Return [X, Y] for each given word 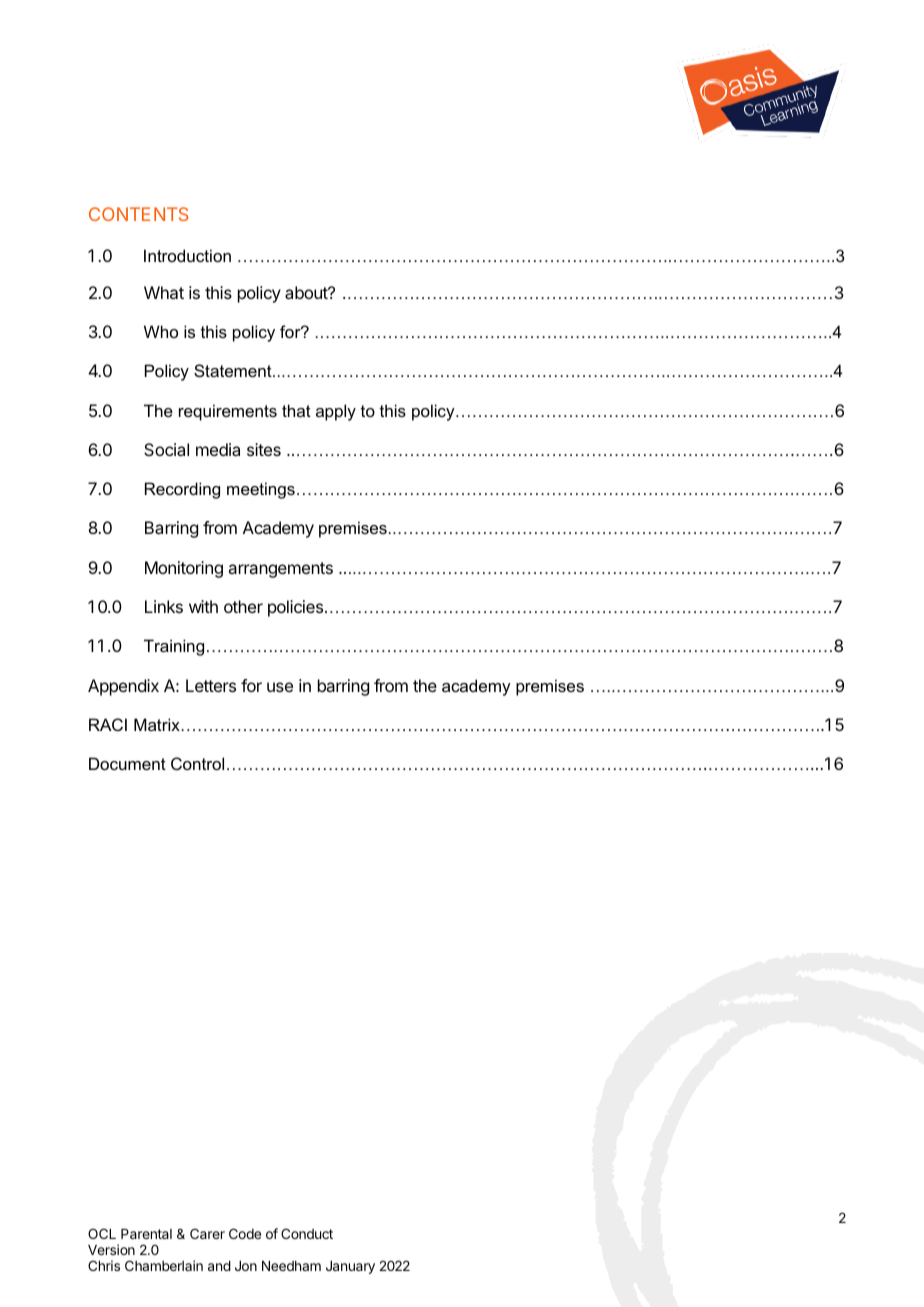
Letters [211, 685]
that [296, 410]
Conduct [307, 1233]
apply [336, 412]
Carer [207, 1233]
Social [166, 449]
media [218, 449]
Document [127, 763]
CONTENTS [138, 214]
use [280, 687]
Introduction [187, 255]
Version [111, 1249]
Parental [146, 1234]
